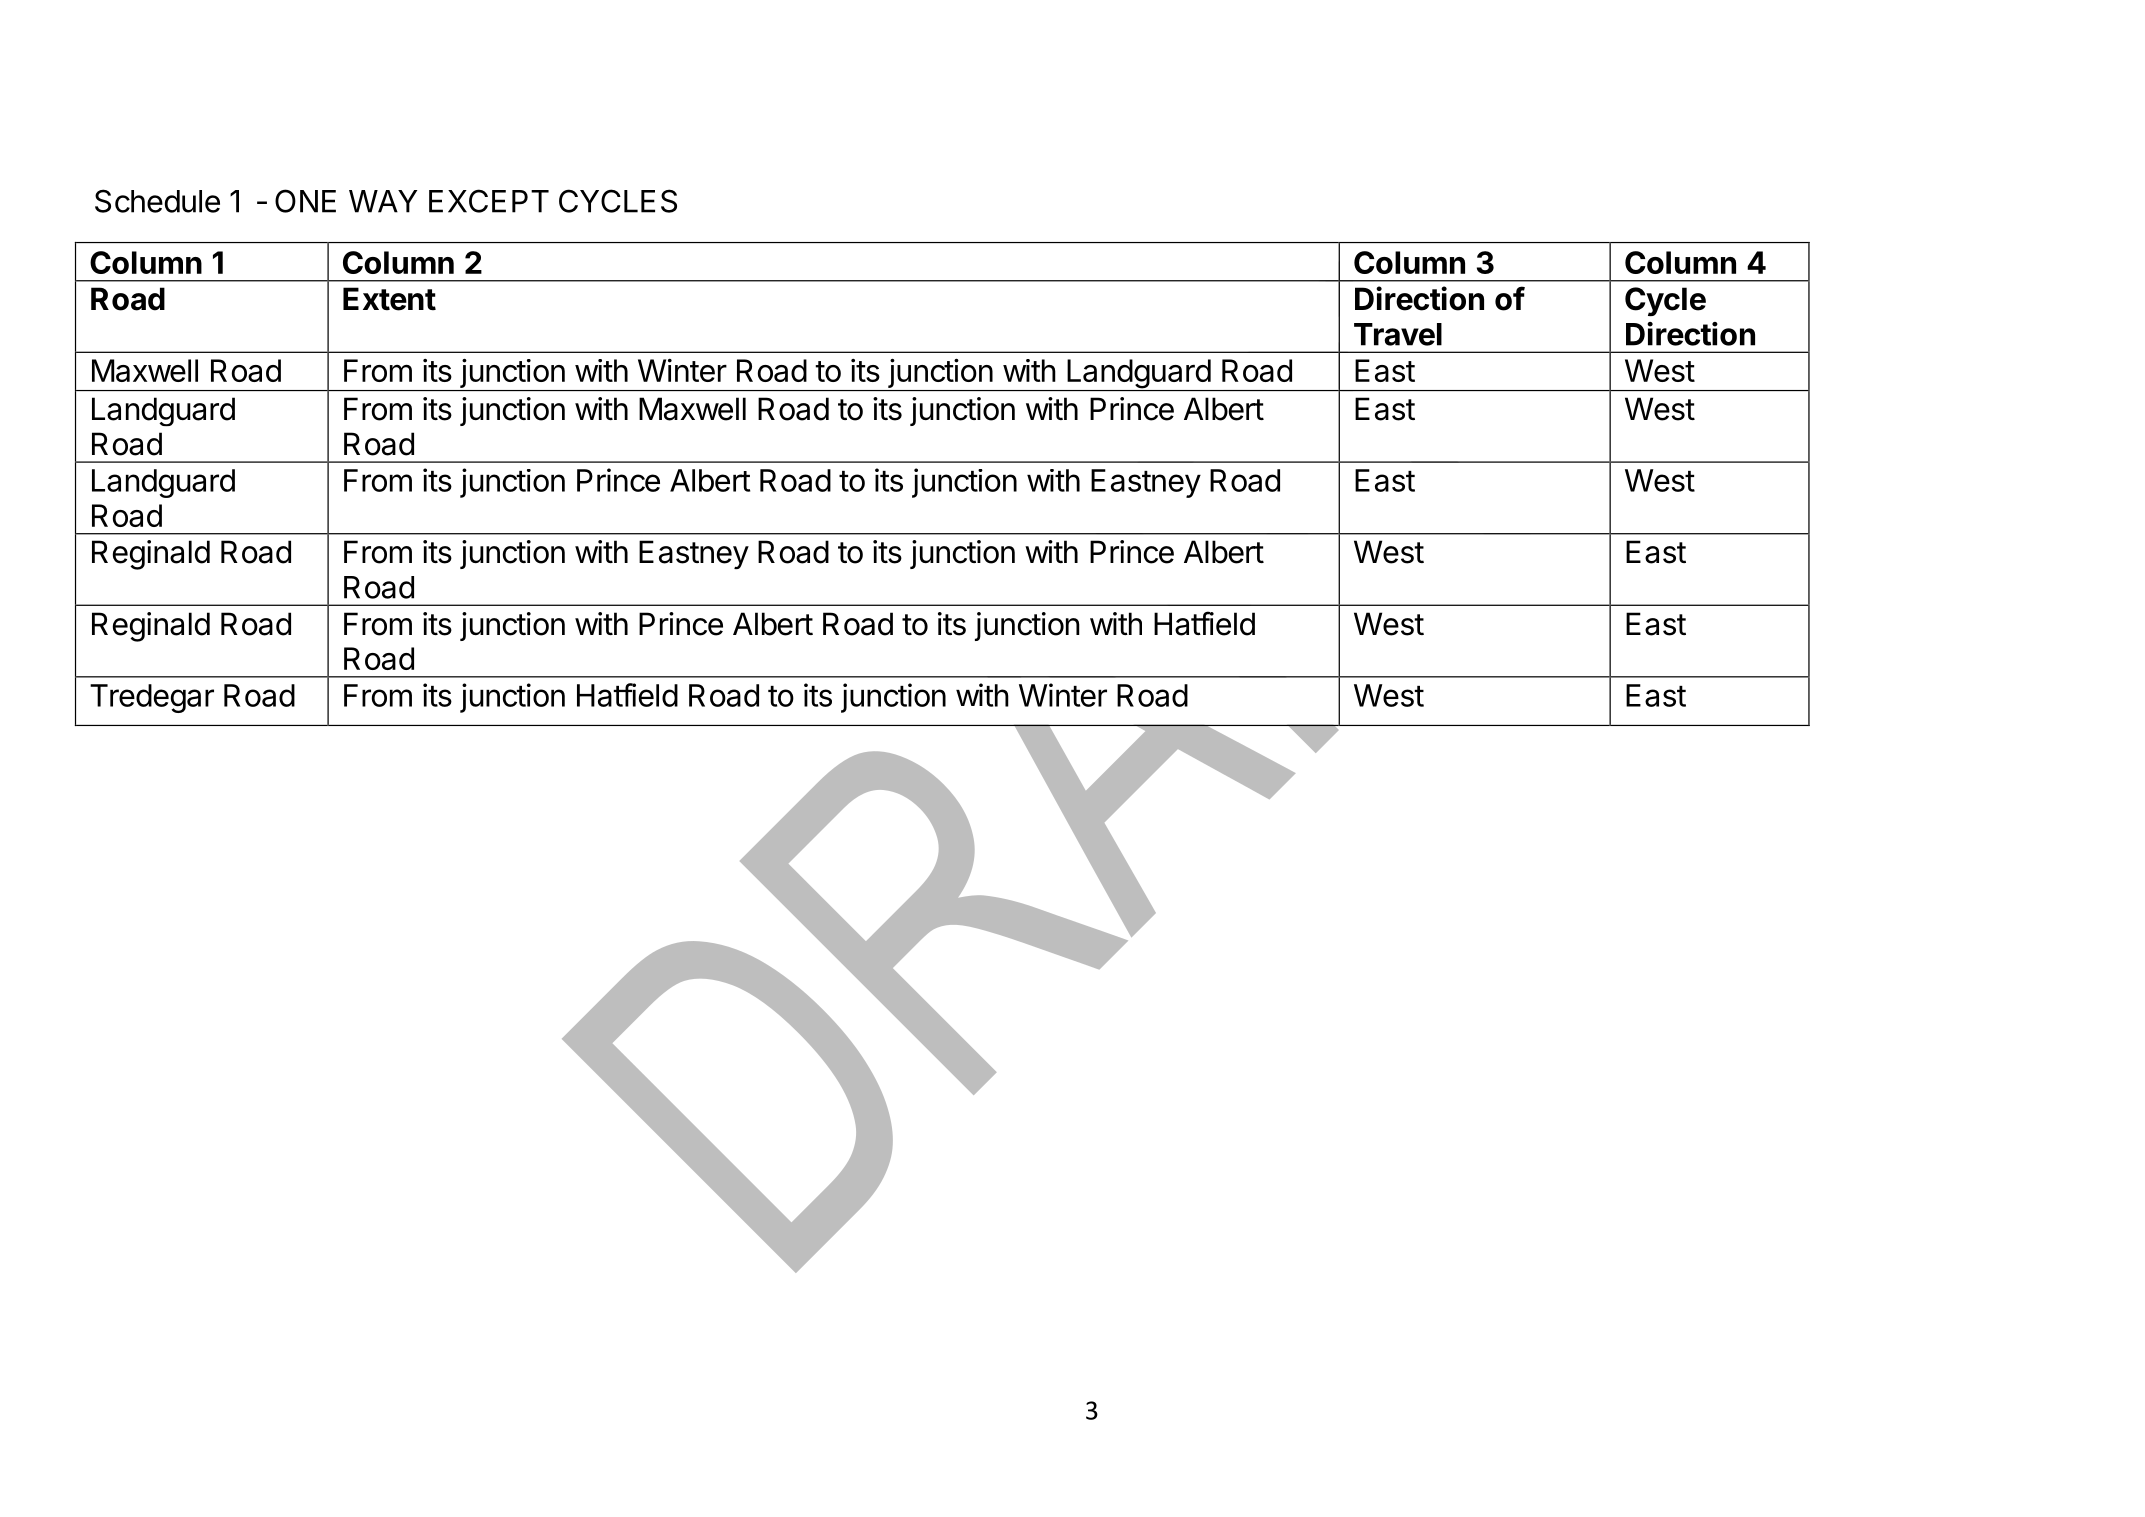 The height and width of the screenshot is (1517, 2145). What do you see at coordinates (389, 299) in the screenshot?
I see `Extent` at bounding box center [389, 299].
